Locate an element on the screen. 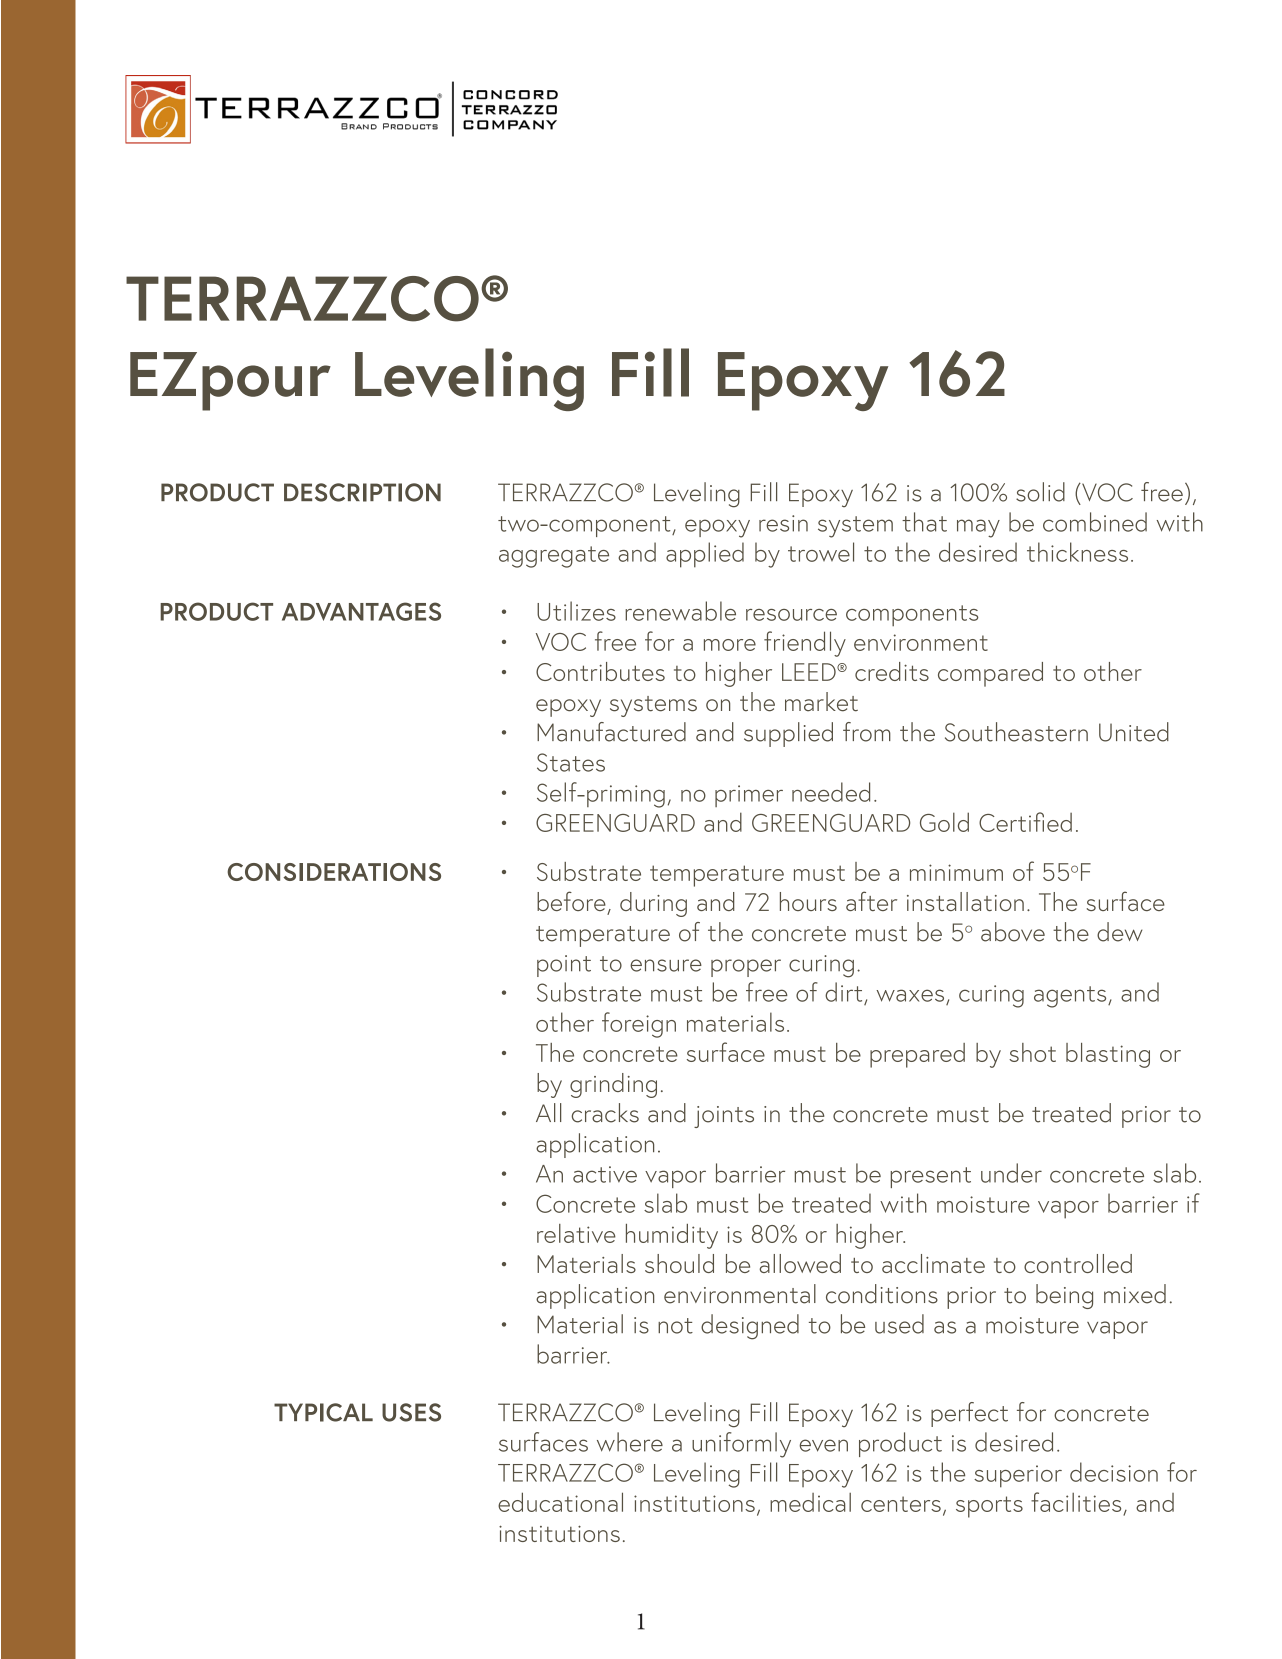  active is located at coordinates (605, 1174).
